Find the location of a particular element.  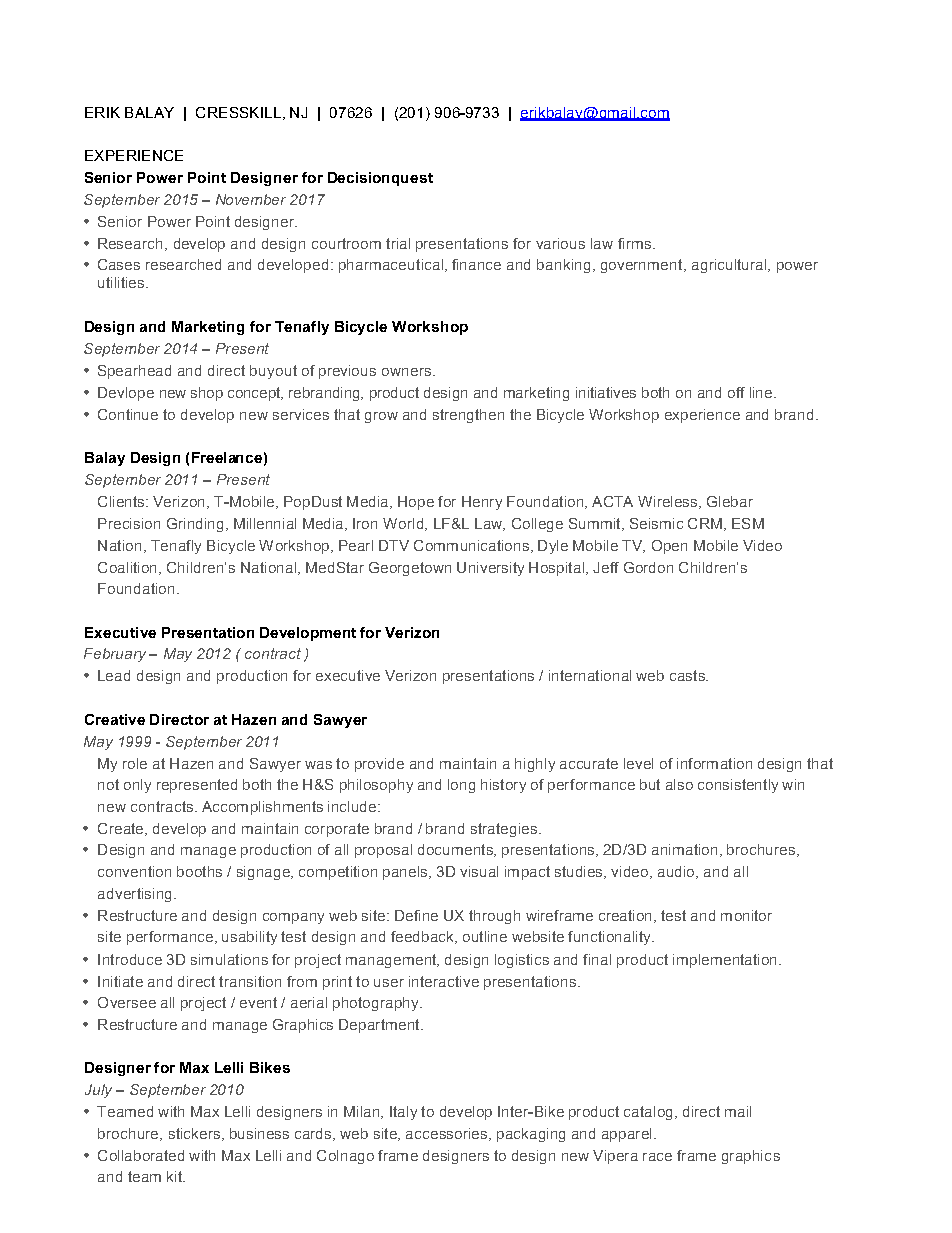

Lead is located at coordinates (114, 675).
